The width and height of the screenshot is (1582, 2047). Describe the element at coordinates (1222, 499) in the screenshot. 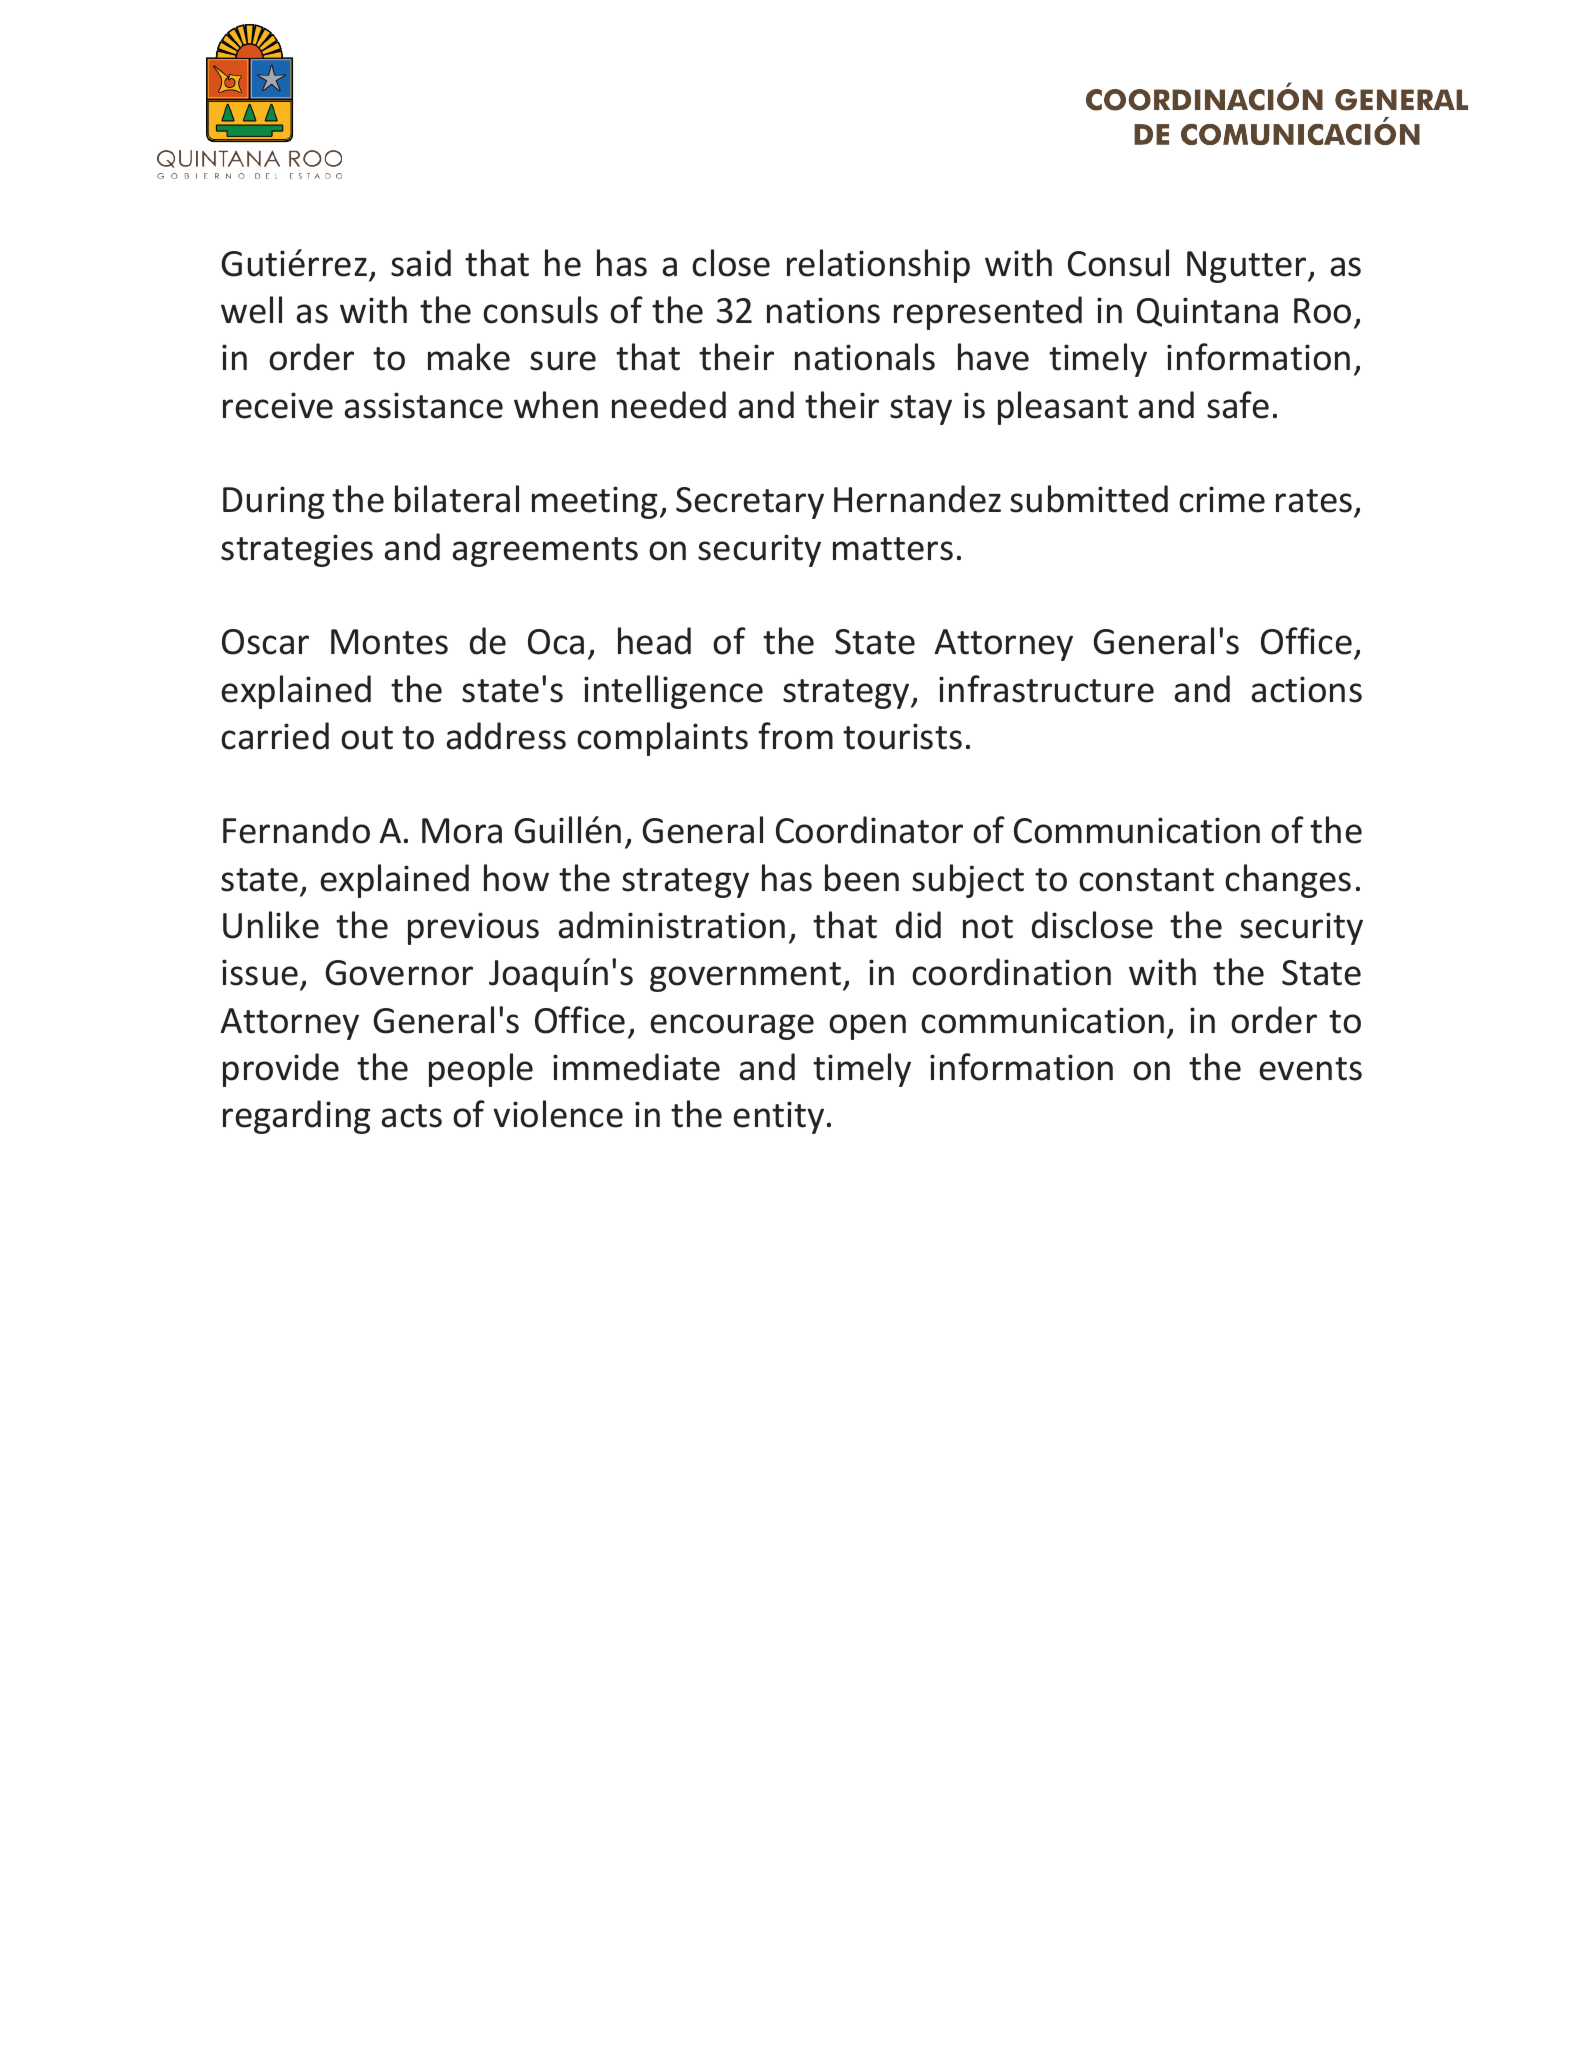

I see `crime` at that location.
